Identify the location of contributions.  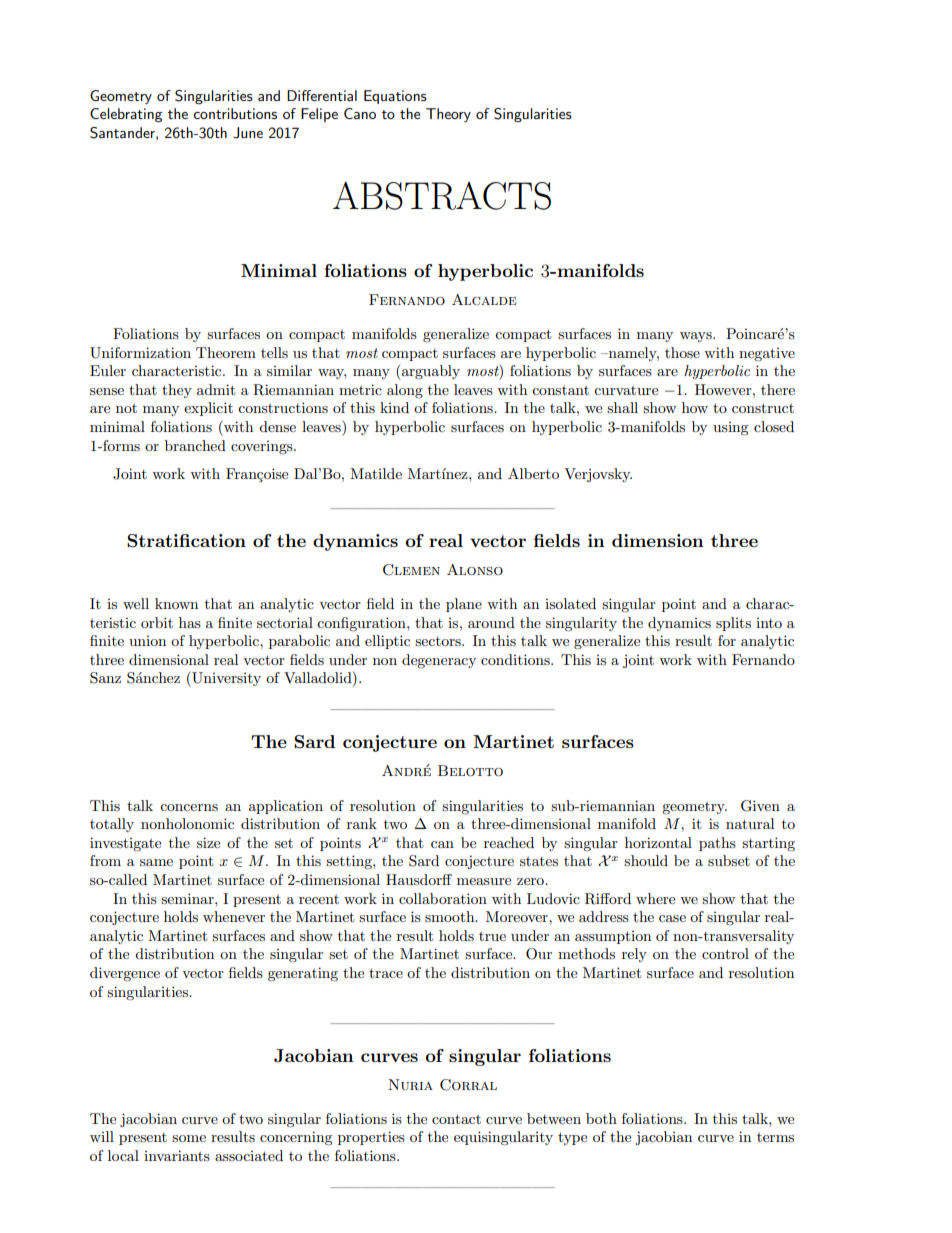
(235, 113).
